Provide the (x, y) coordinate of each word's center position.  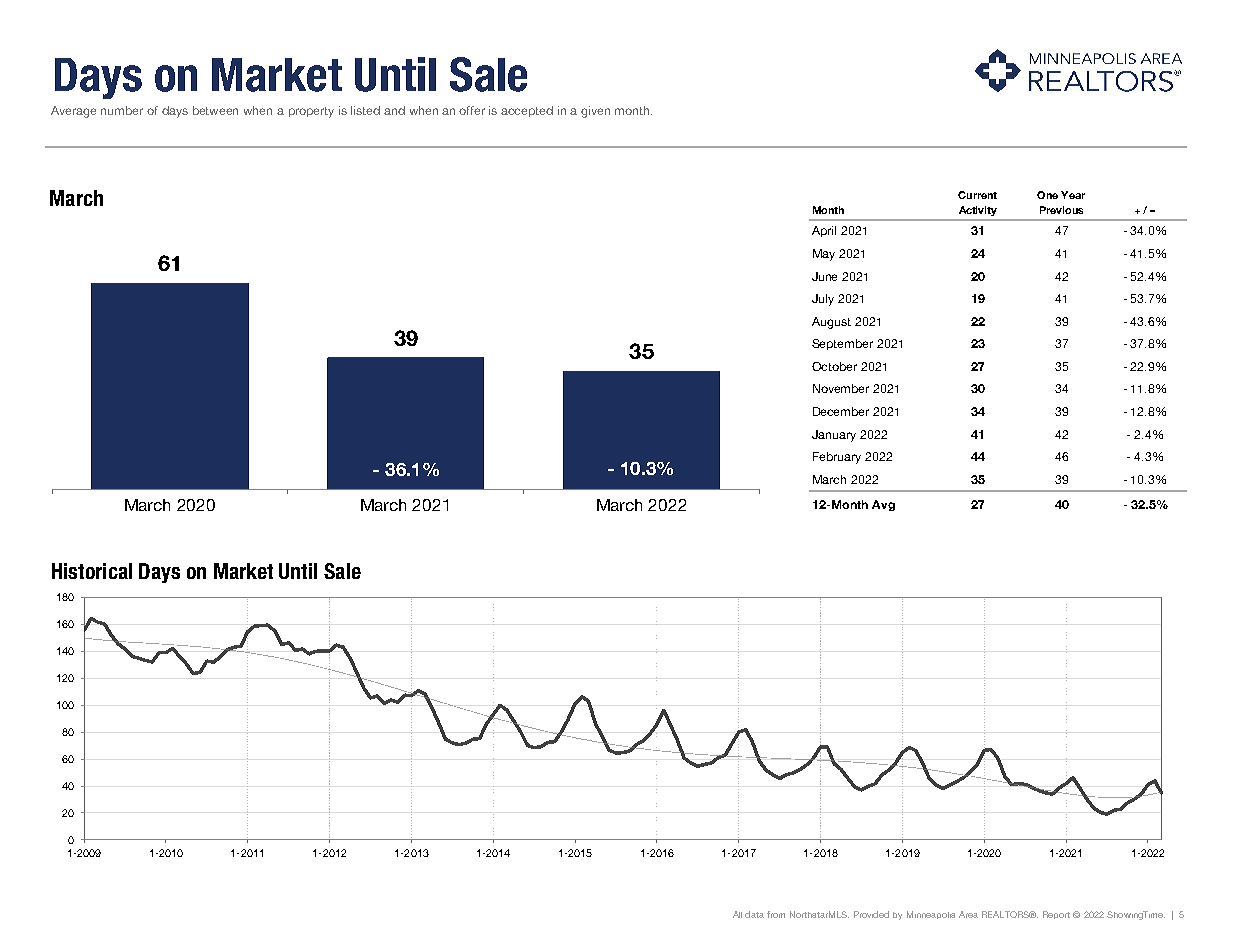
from (776, 914)
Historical (92, 571)
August (831, 323)
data (754, 914)
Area (968, 914)
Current (977, 195)
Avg (883, 505)
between (215, 110)
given (595, 112)
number (122, 110)
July (823, 300)
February (837, 458)
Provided (871, 914)
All (737, 914)
